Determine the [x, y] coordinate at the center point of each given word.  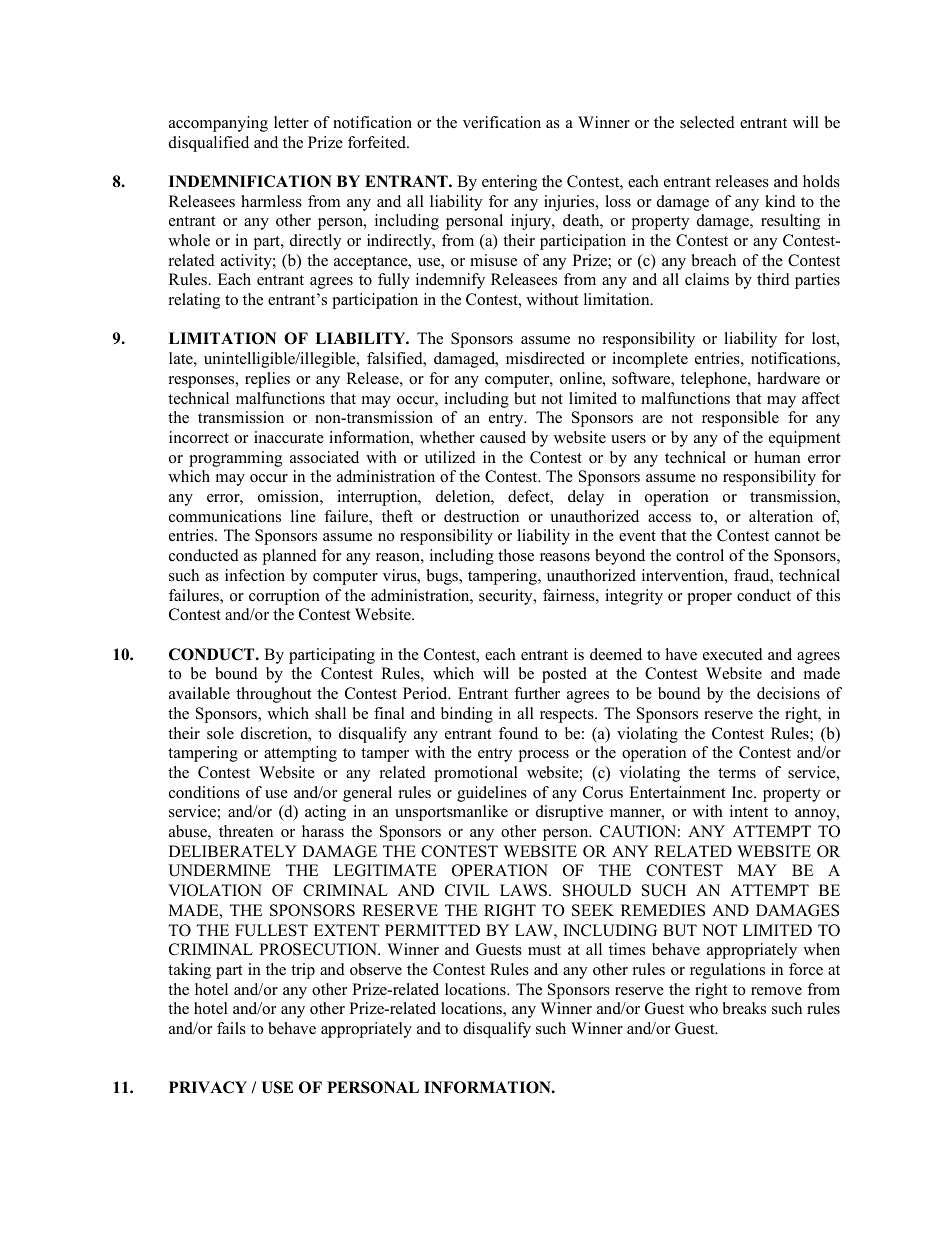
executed [733, 654]
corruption [284, 597]
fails [231, 1028]
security [507, 597]
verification [502, 122]
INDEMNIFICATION [250, 181]
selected [707, 122]
